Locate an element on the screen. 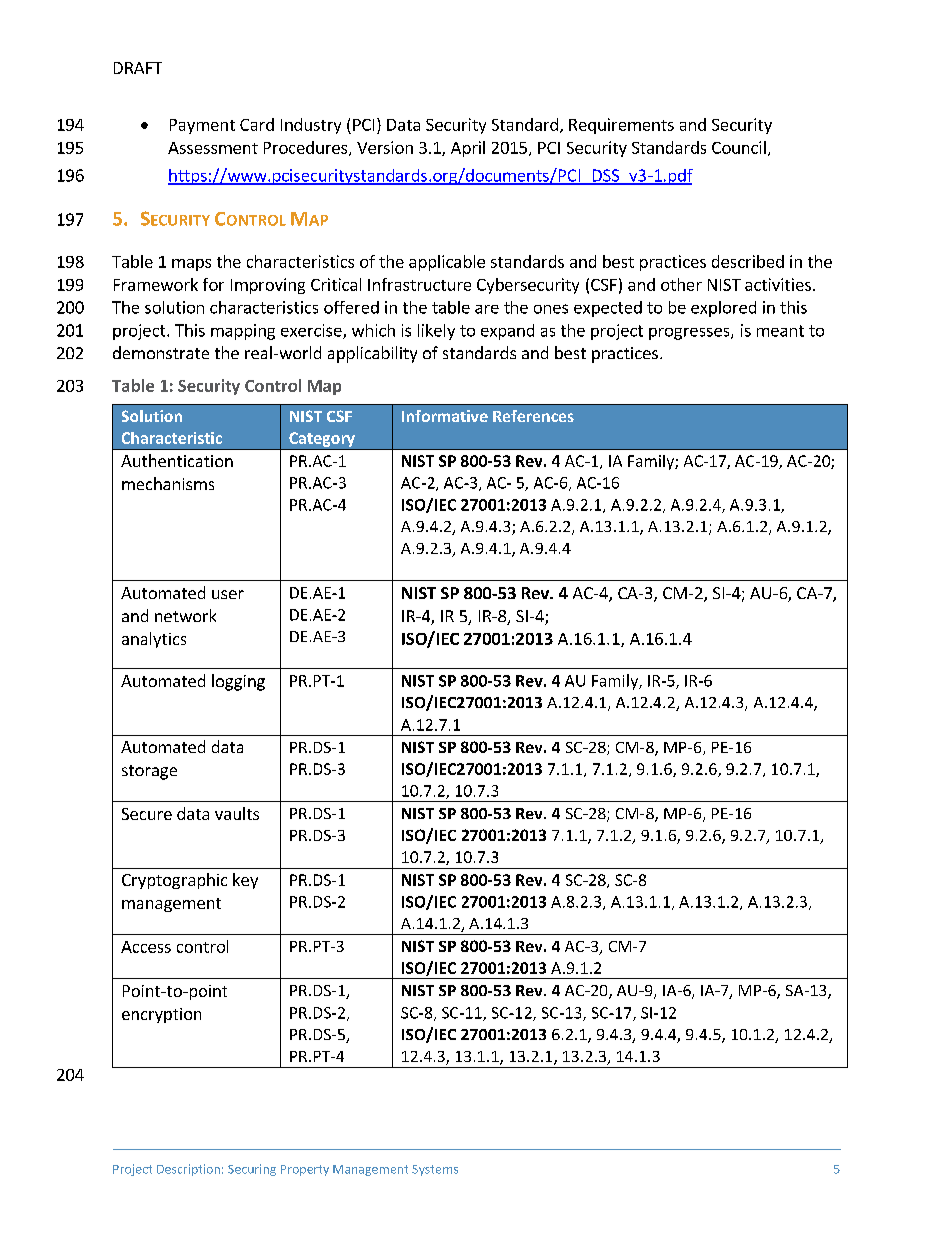 The width and height of the screenshot is (952, 1233). logging is located at coordinates (238, 682).
